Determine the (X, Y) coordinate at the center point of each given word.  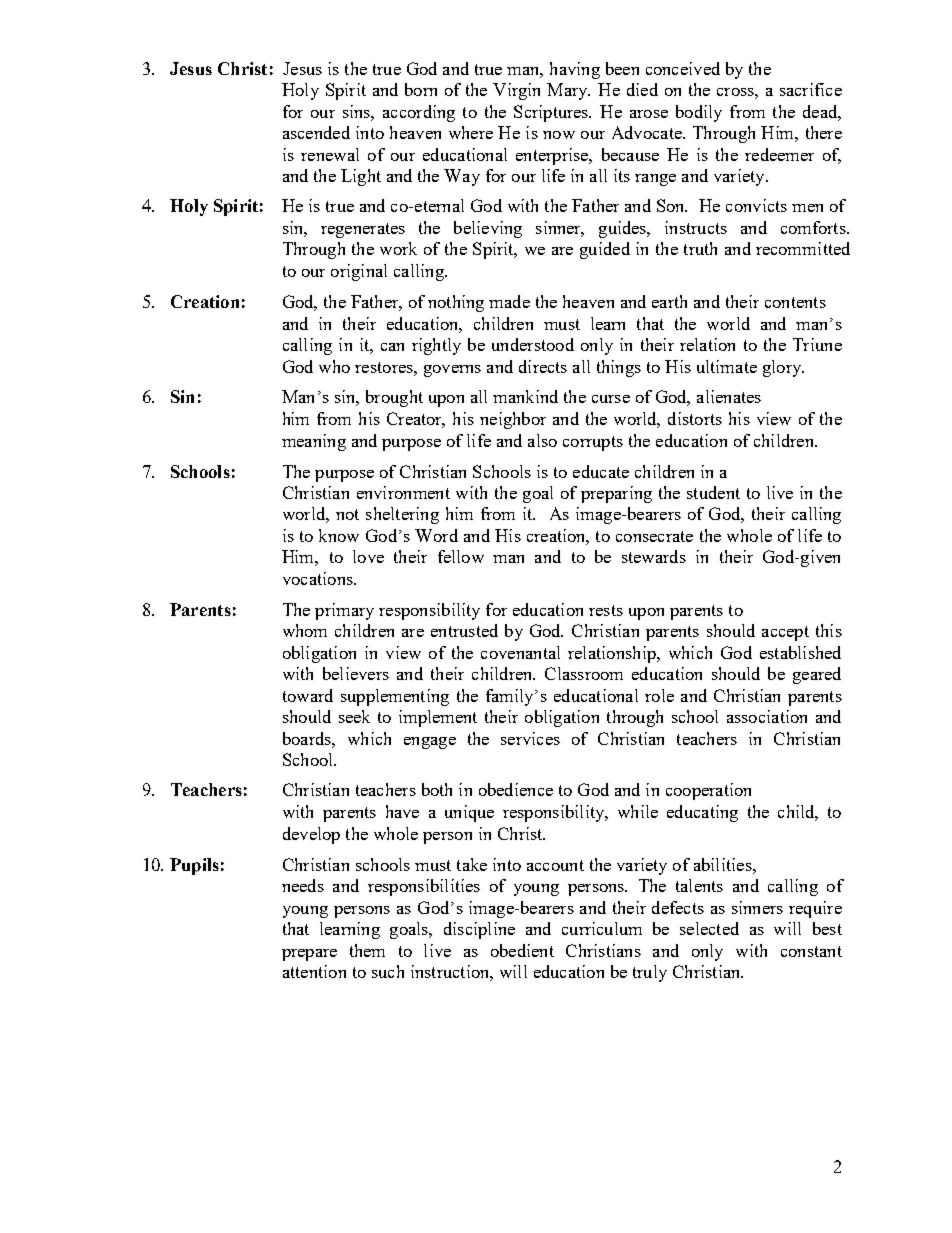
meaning (314, 442)
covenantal (520, 652)
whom (305, 630)
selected (709, 928)
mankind (525, 396)
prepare (309, 955)
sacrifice (811, 89)
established (800, 652)
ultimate (727, 366)
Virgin (516, 91)
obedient (522, 950)
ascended (316, 132)
